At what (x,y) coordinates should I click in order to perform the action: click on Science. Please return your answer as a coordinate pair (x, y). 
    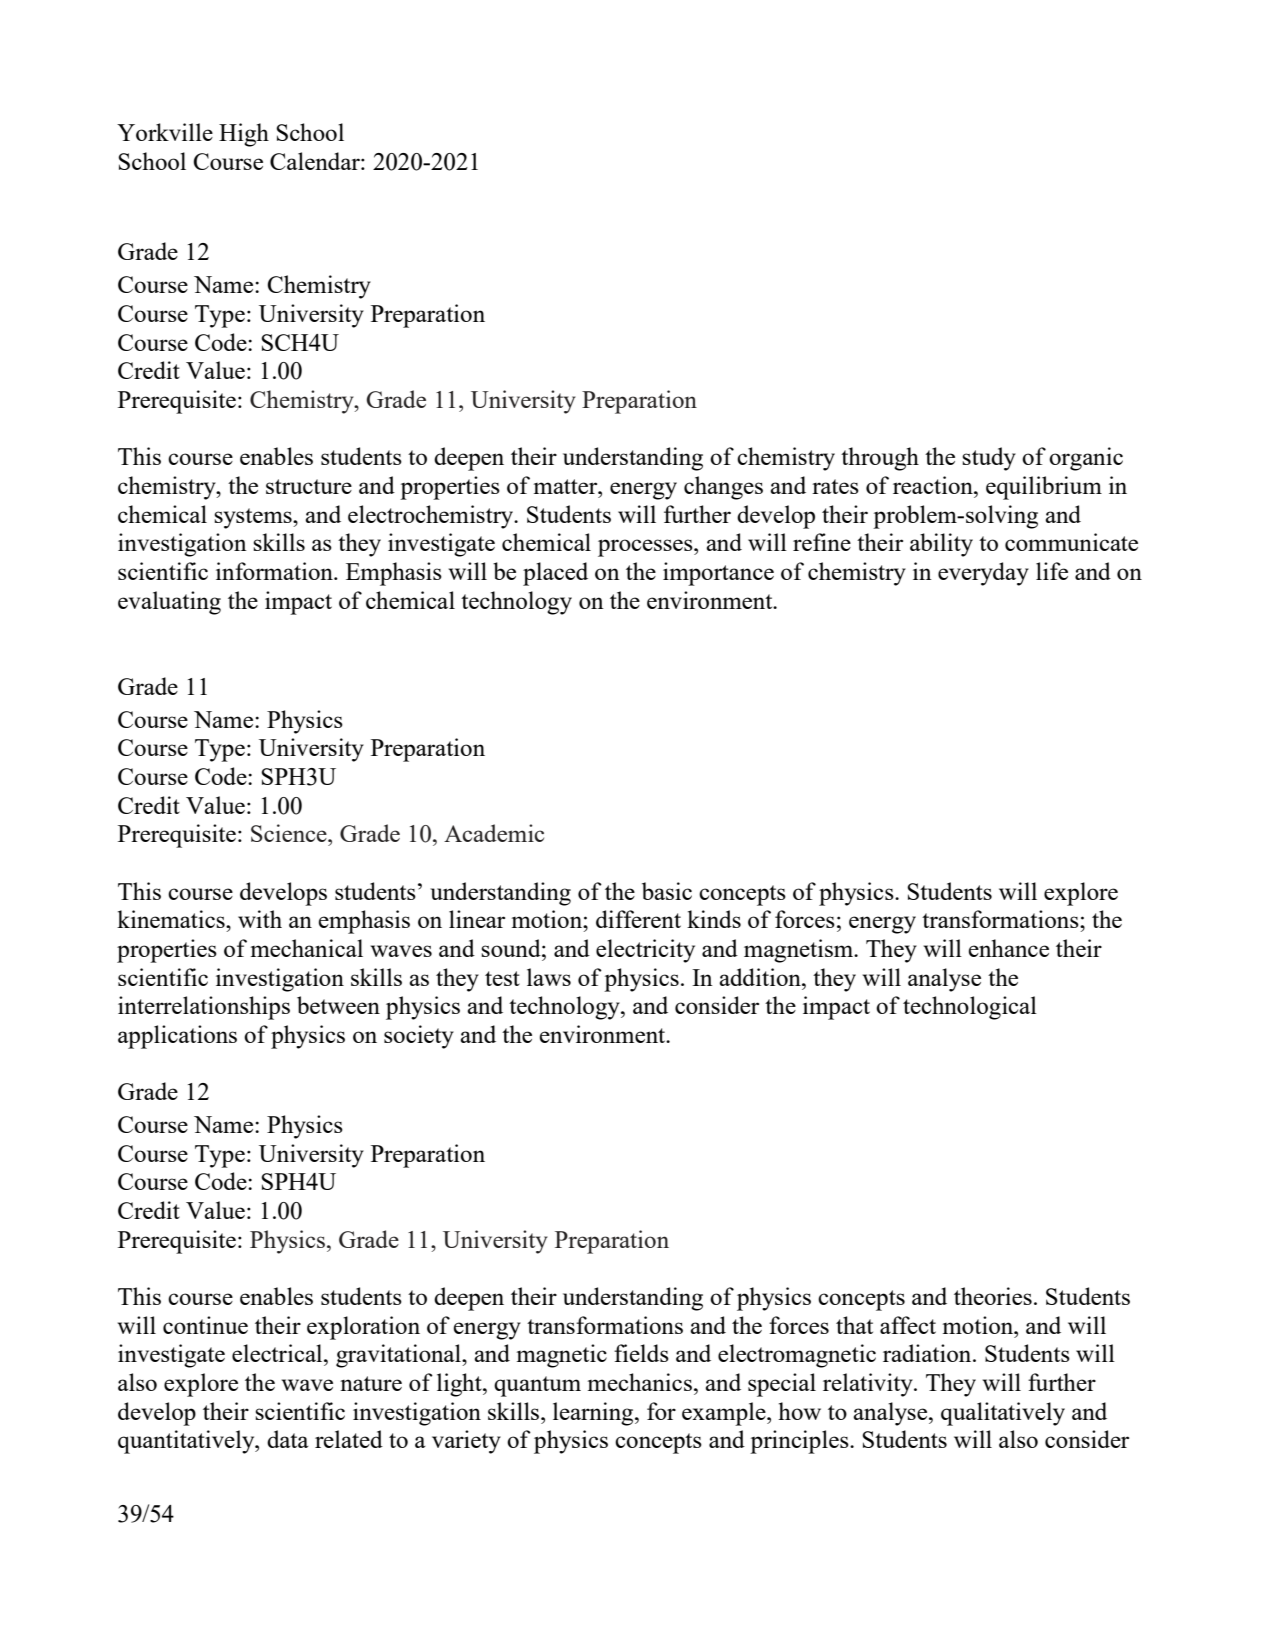
    Looking at the image, I should click on (290, 833).
